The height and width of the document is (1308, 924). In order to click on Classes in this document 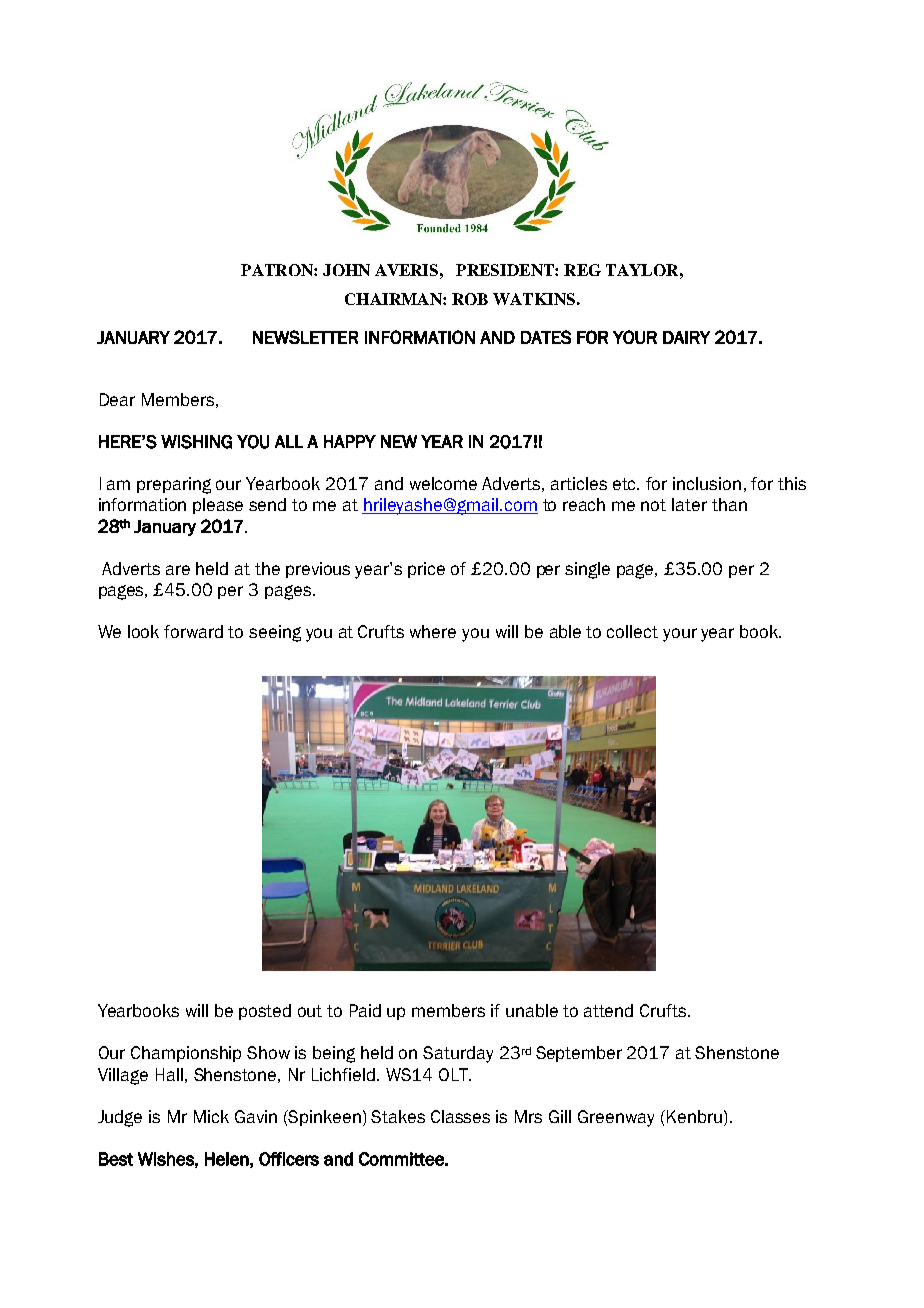, I will do `click(460, 1116)`.
